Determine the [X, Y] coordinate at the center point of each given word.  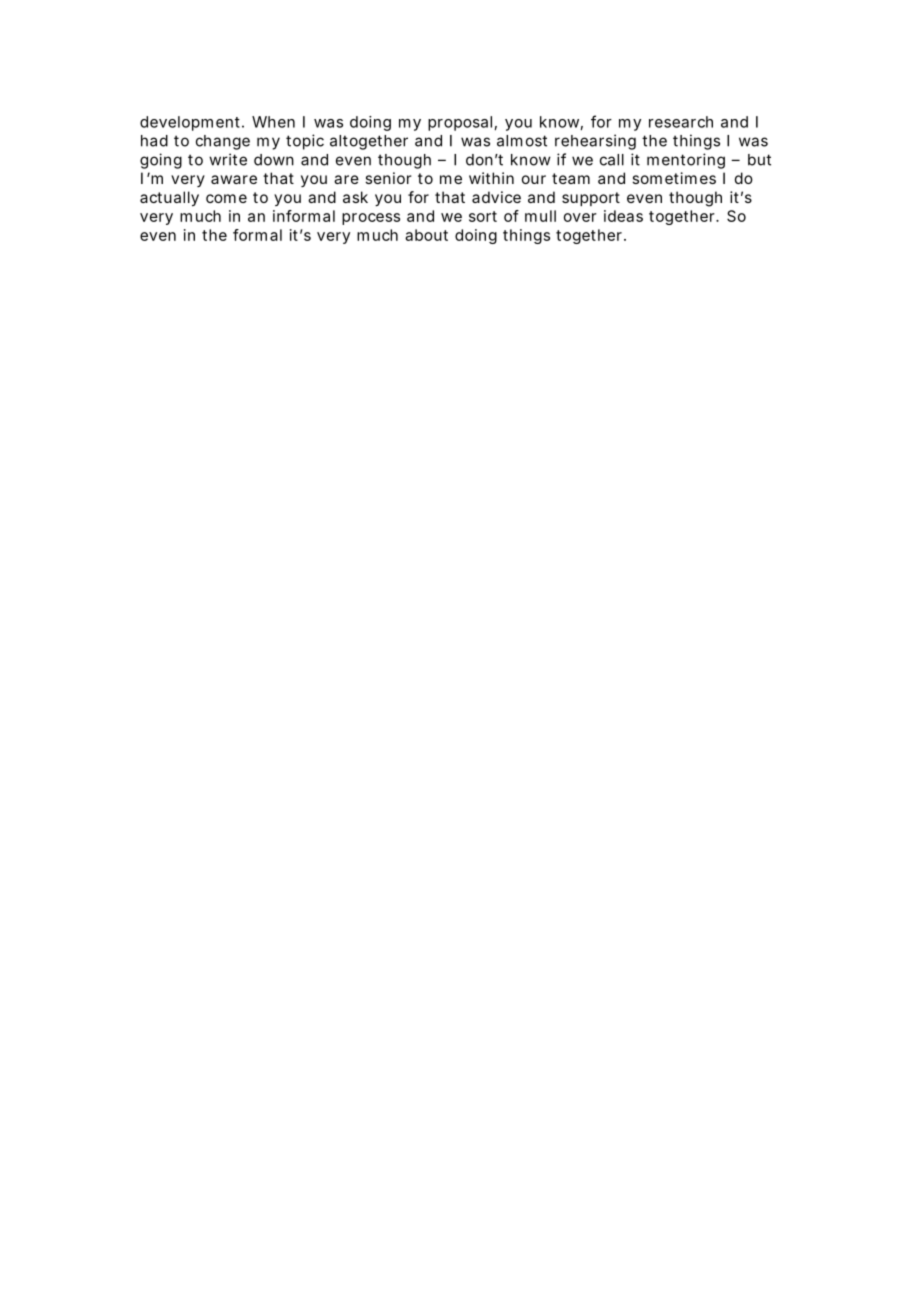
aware [234, 179]
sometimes [674, 178]
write [228, 159]
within [491, 178]
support [591, 199]
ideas [623, 216]
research [681, 122]
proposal [460, 123]
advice [496, 197]
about [426, 235]
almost [522, 141]
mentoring [686, 161]
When [273, 122]
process [371, 219]
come [226, 198]
